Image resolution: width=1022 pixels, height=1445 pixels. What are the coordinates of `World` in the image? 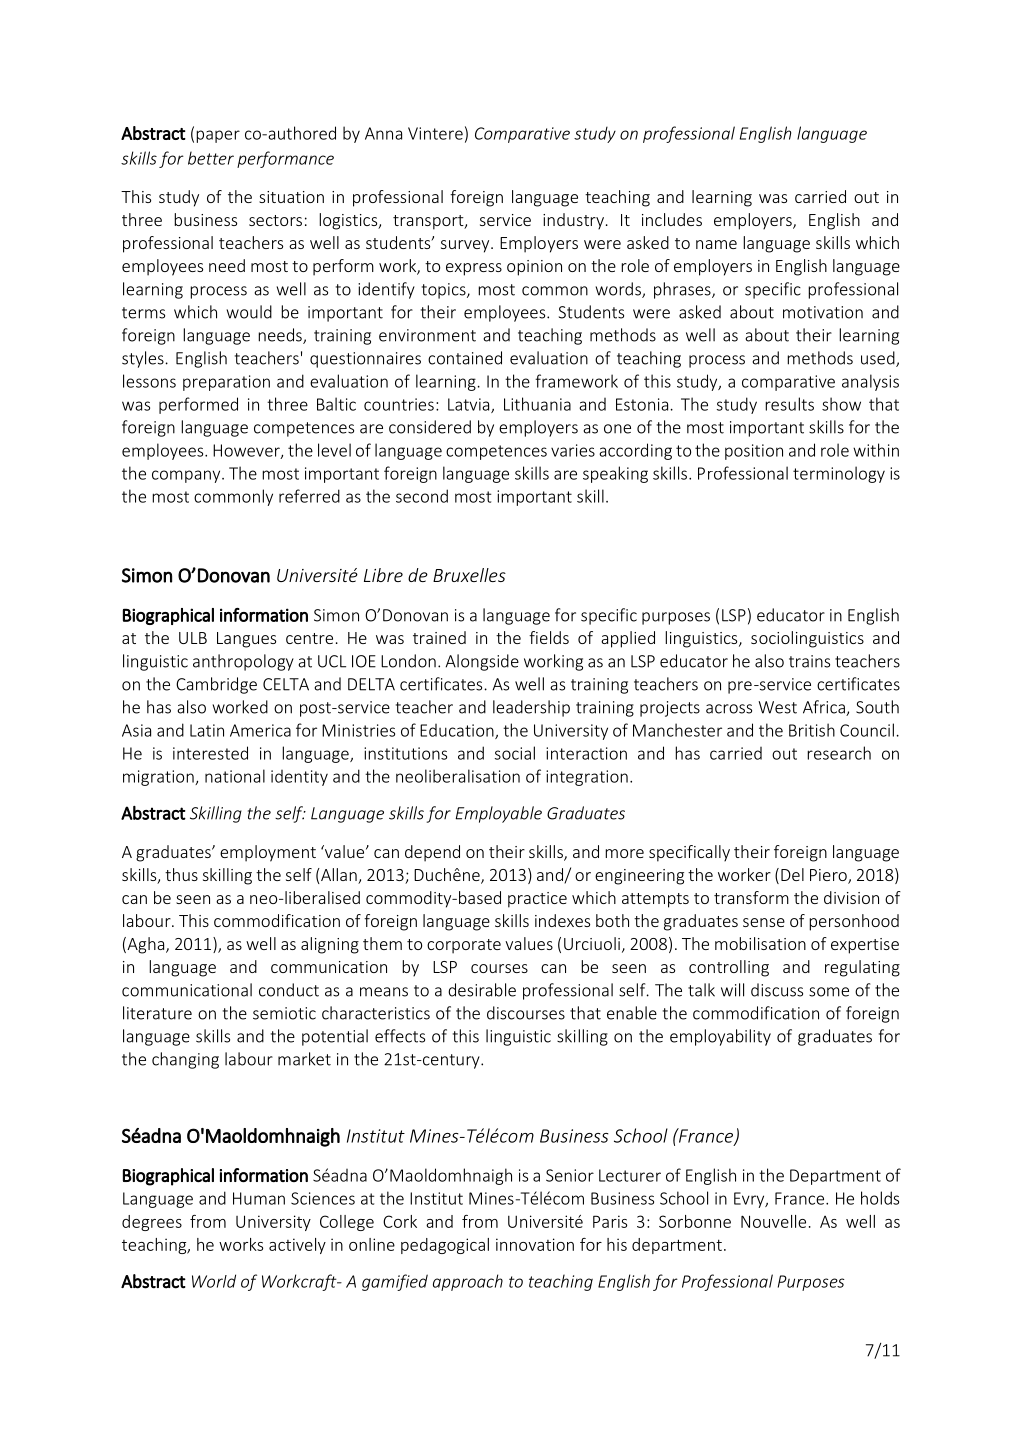 It's located at (214, 1281).
